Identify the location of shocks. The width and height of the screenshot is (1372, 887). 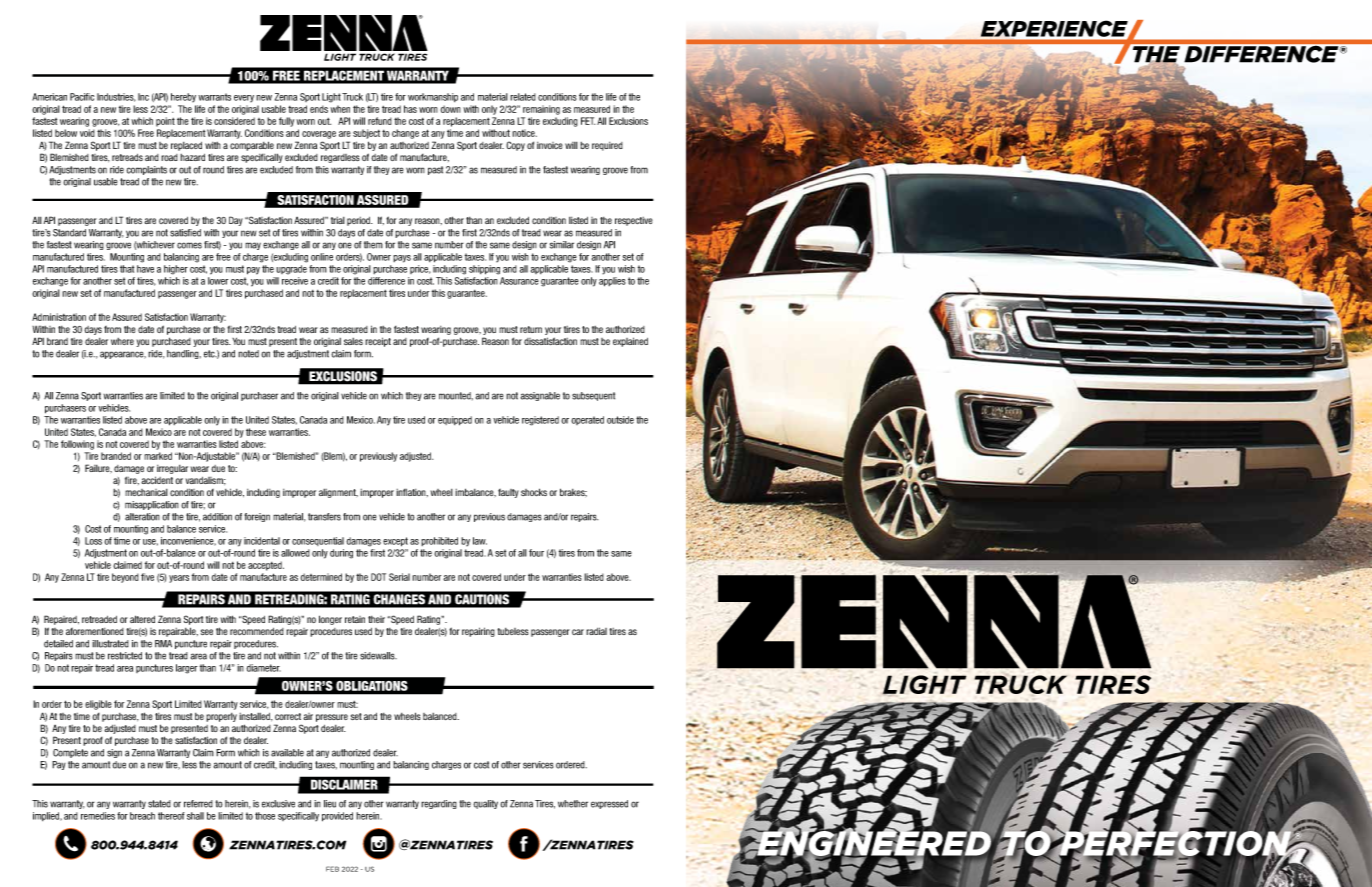
(534, 492).
